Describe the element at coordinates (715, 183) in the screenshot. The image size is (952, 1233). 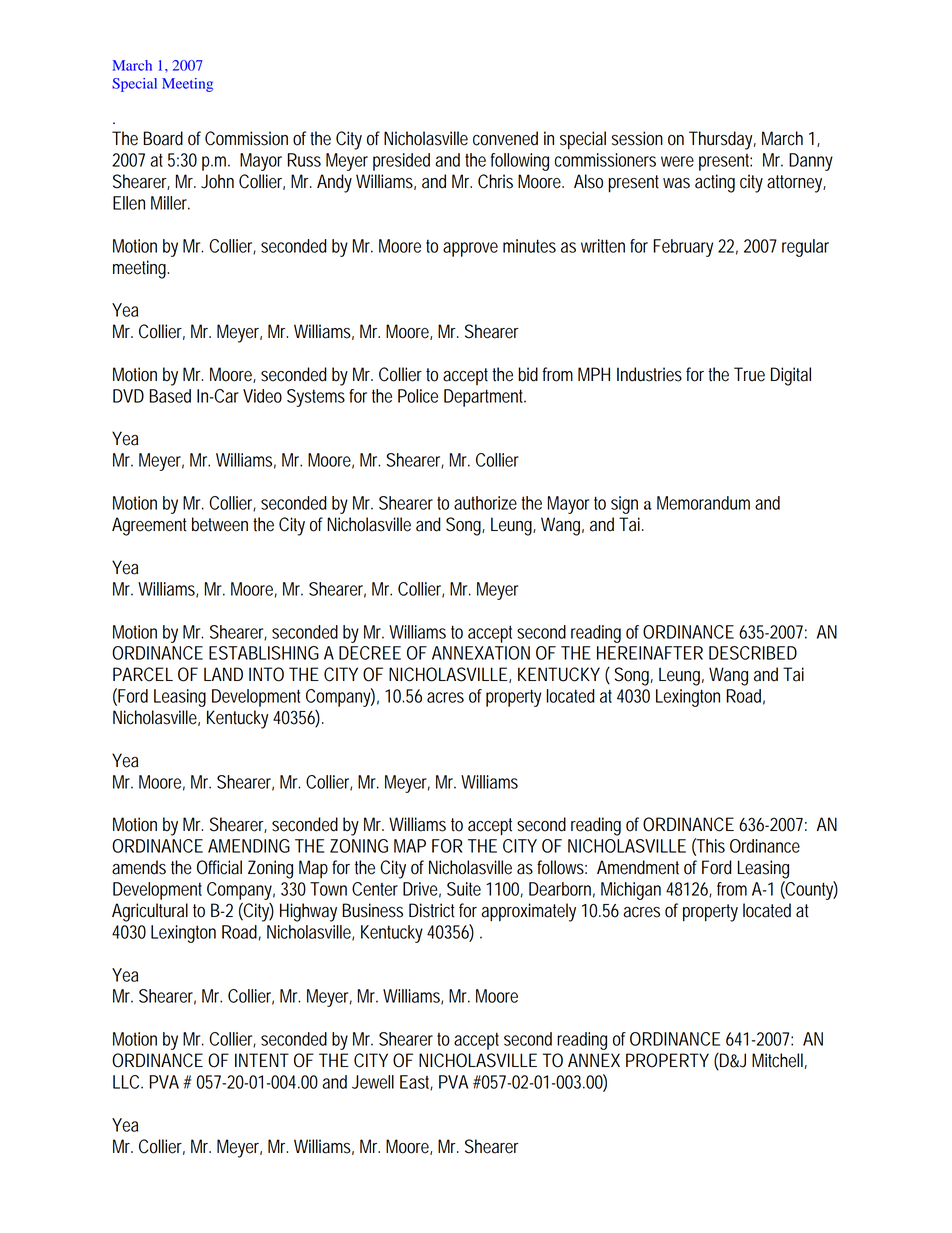
I see `acting` at that location.
